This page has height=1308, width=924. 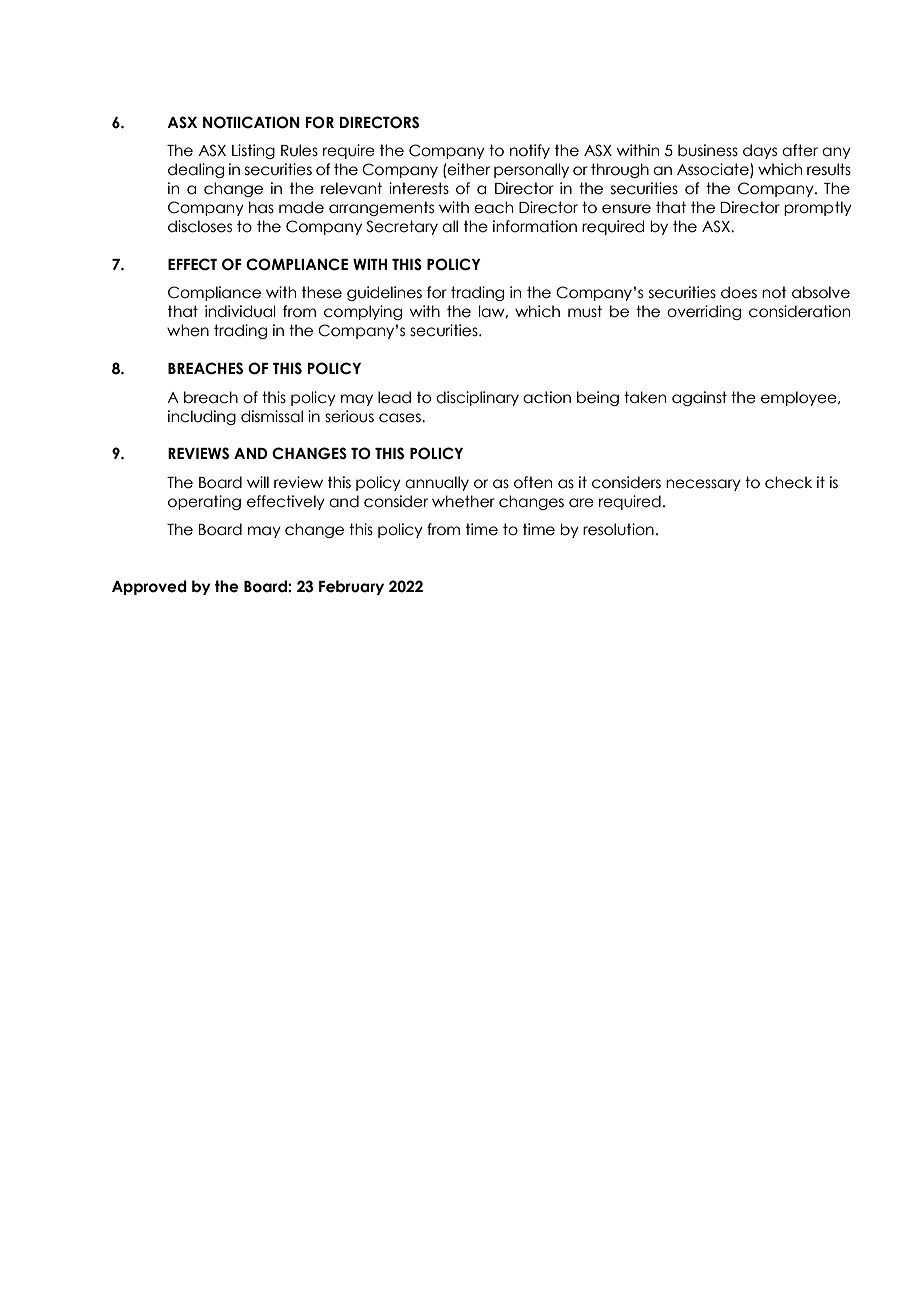 What do you see at coordinates (149, 587) in the page?
I see `Approved` at bounding box center [149, 587].
